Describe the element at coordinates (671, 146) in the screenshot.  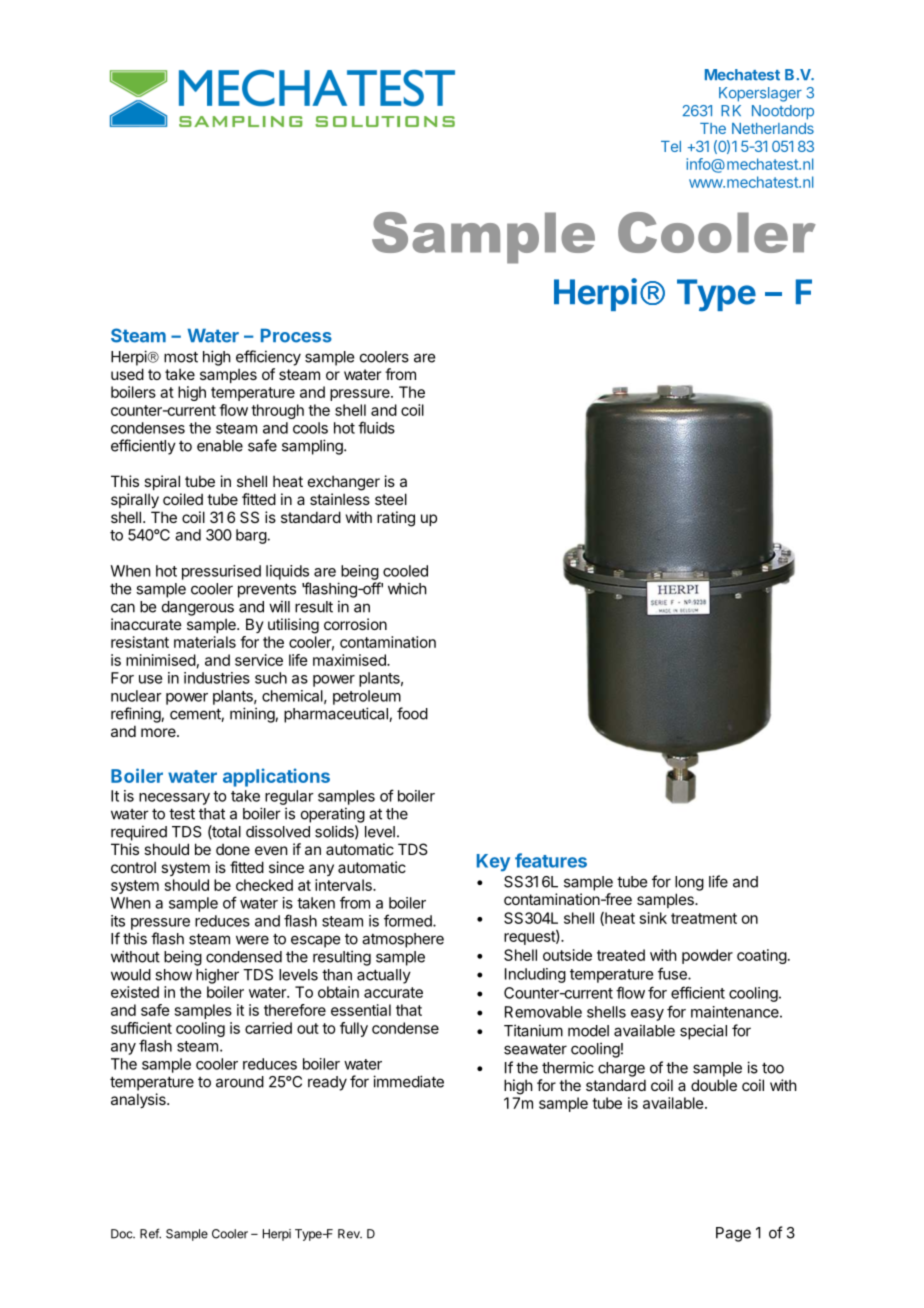
I see `Tel` at that location.
